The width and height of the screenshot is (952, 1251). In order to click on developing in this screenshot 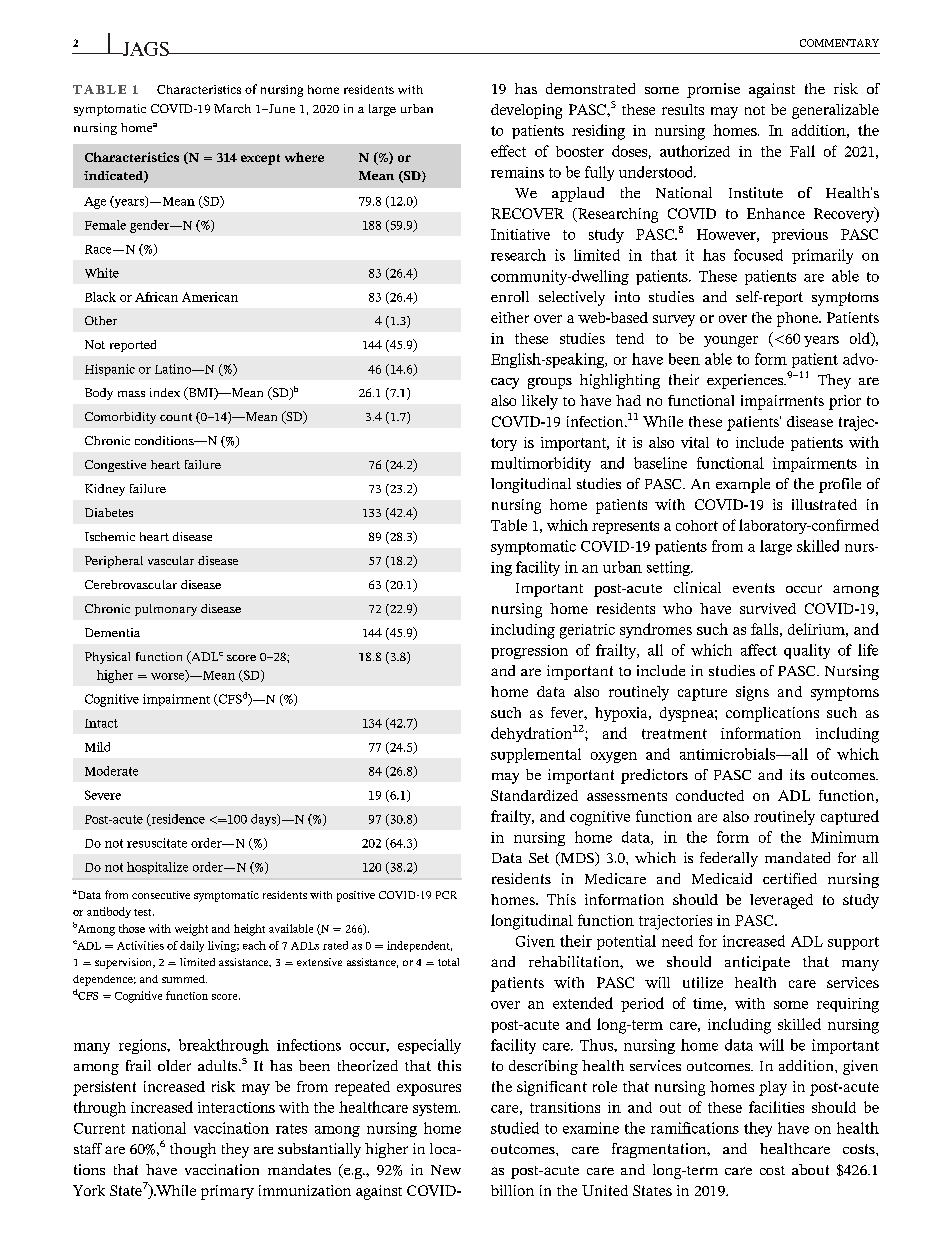, I will do `click(526, 111)`.
